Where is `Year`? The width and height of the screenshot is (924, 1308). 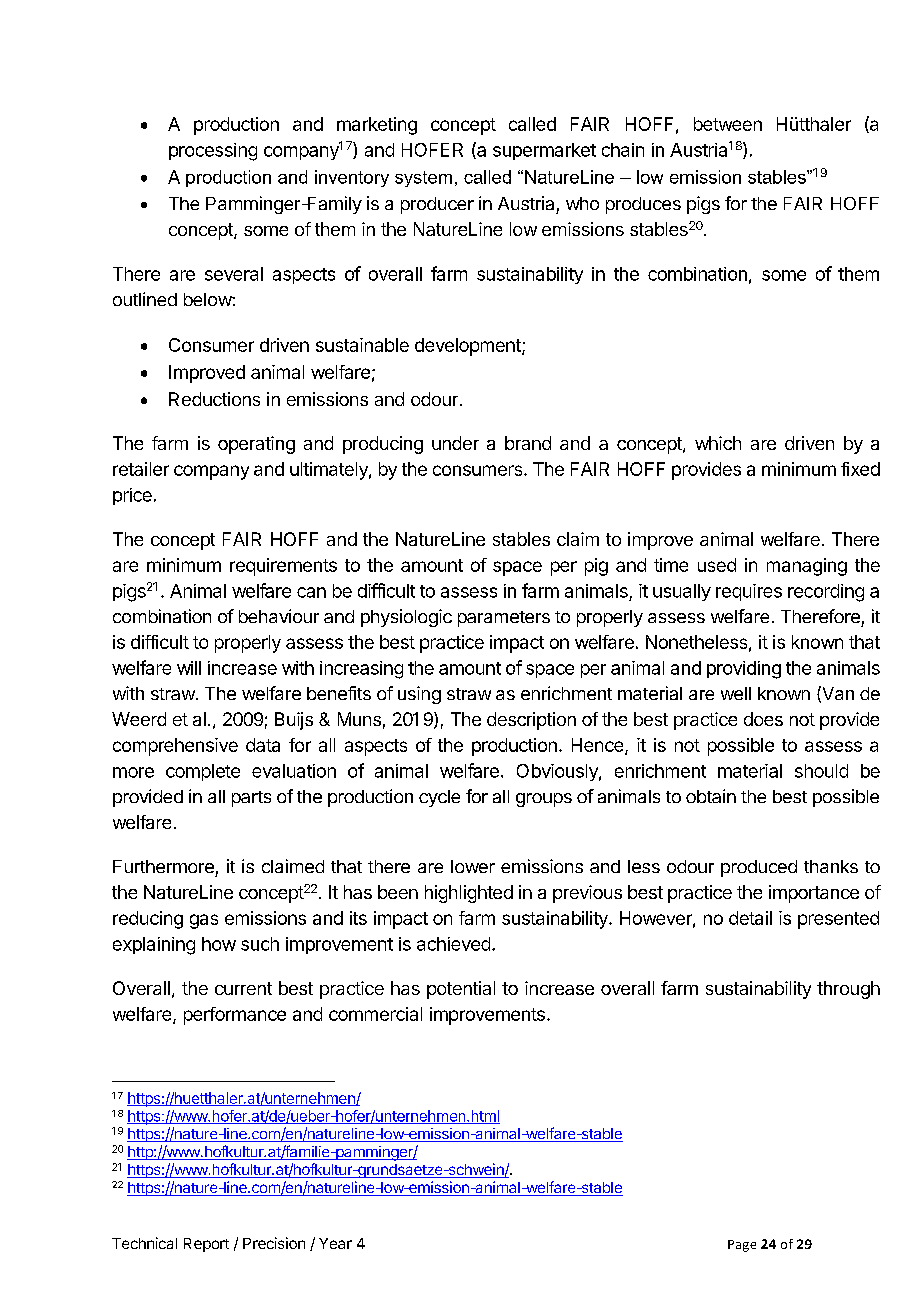 Year is located at coordinates (335, 1243).
